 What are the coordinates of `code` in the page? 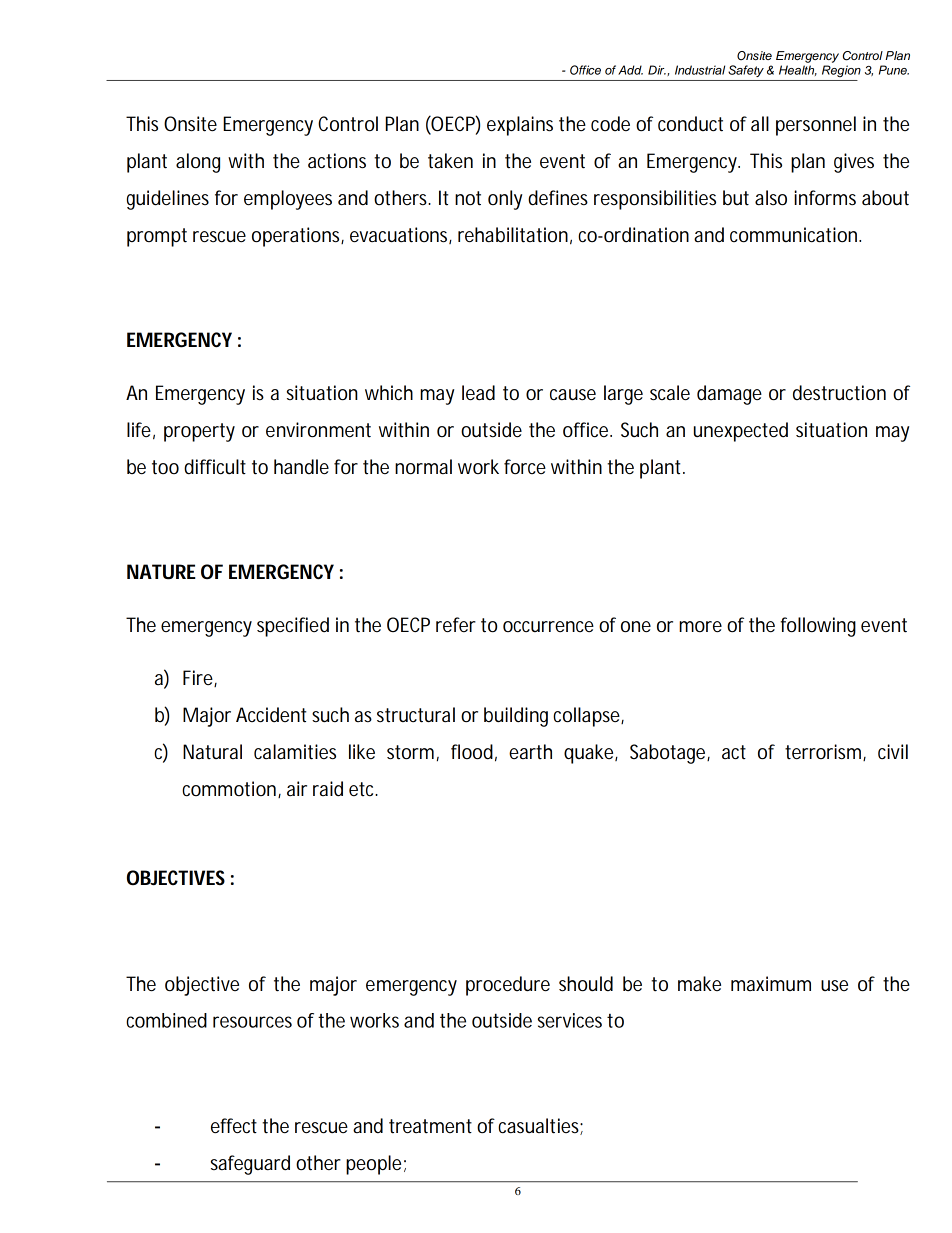 It's located at (614, 124).
